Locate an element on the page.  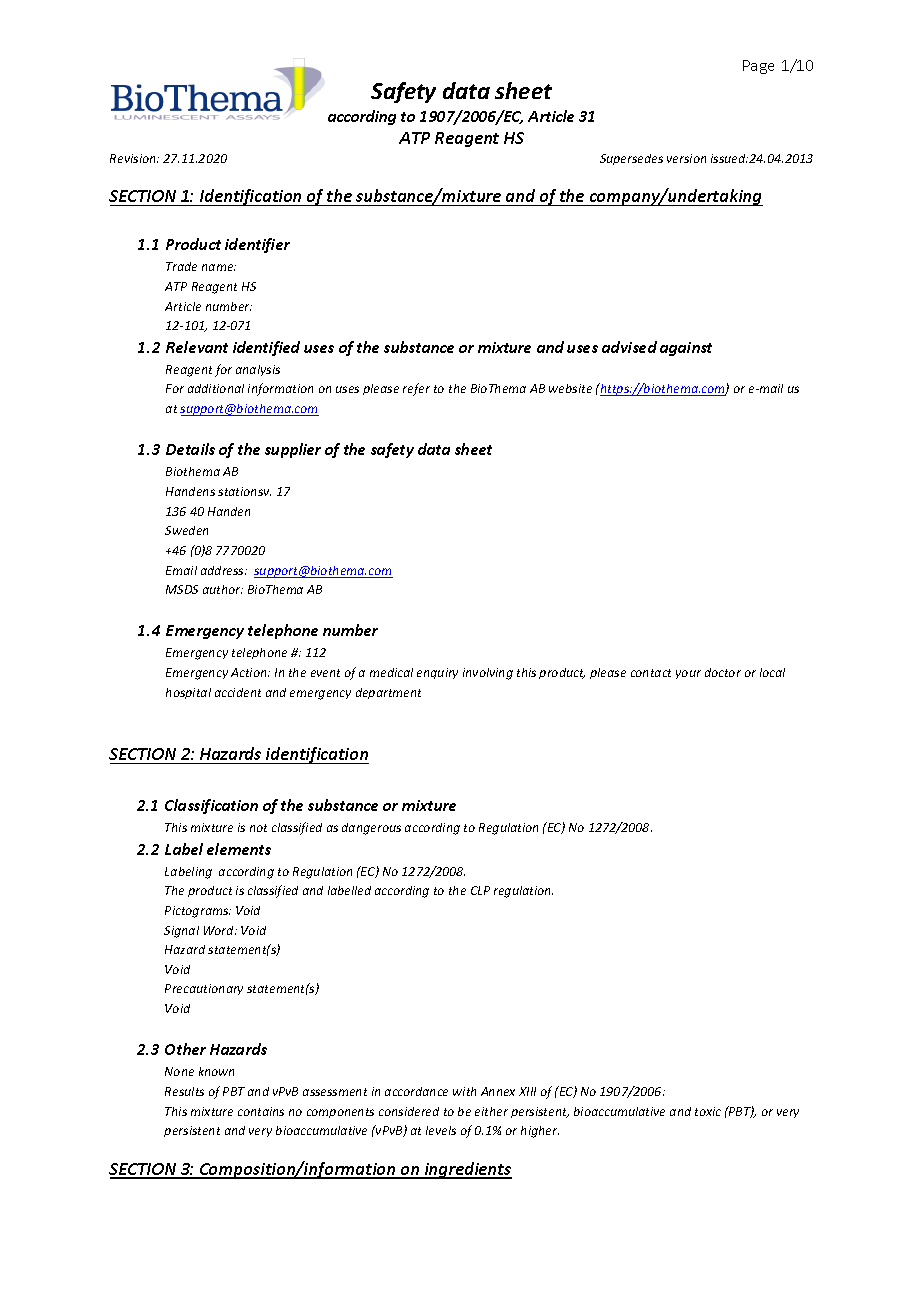
Revision is located at coordinates (134, 158).
